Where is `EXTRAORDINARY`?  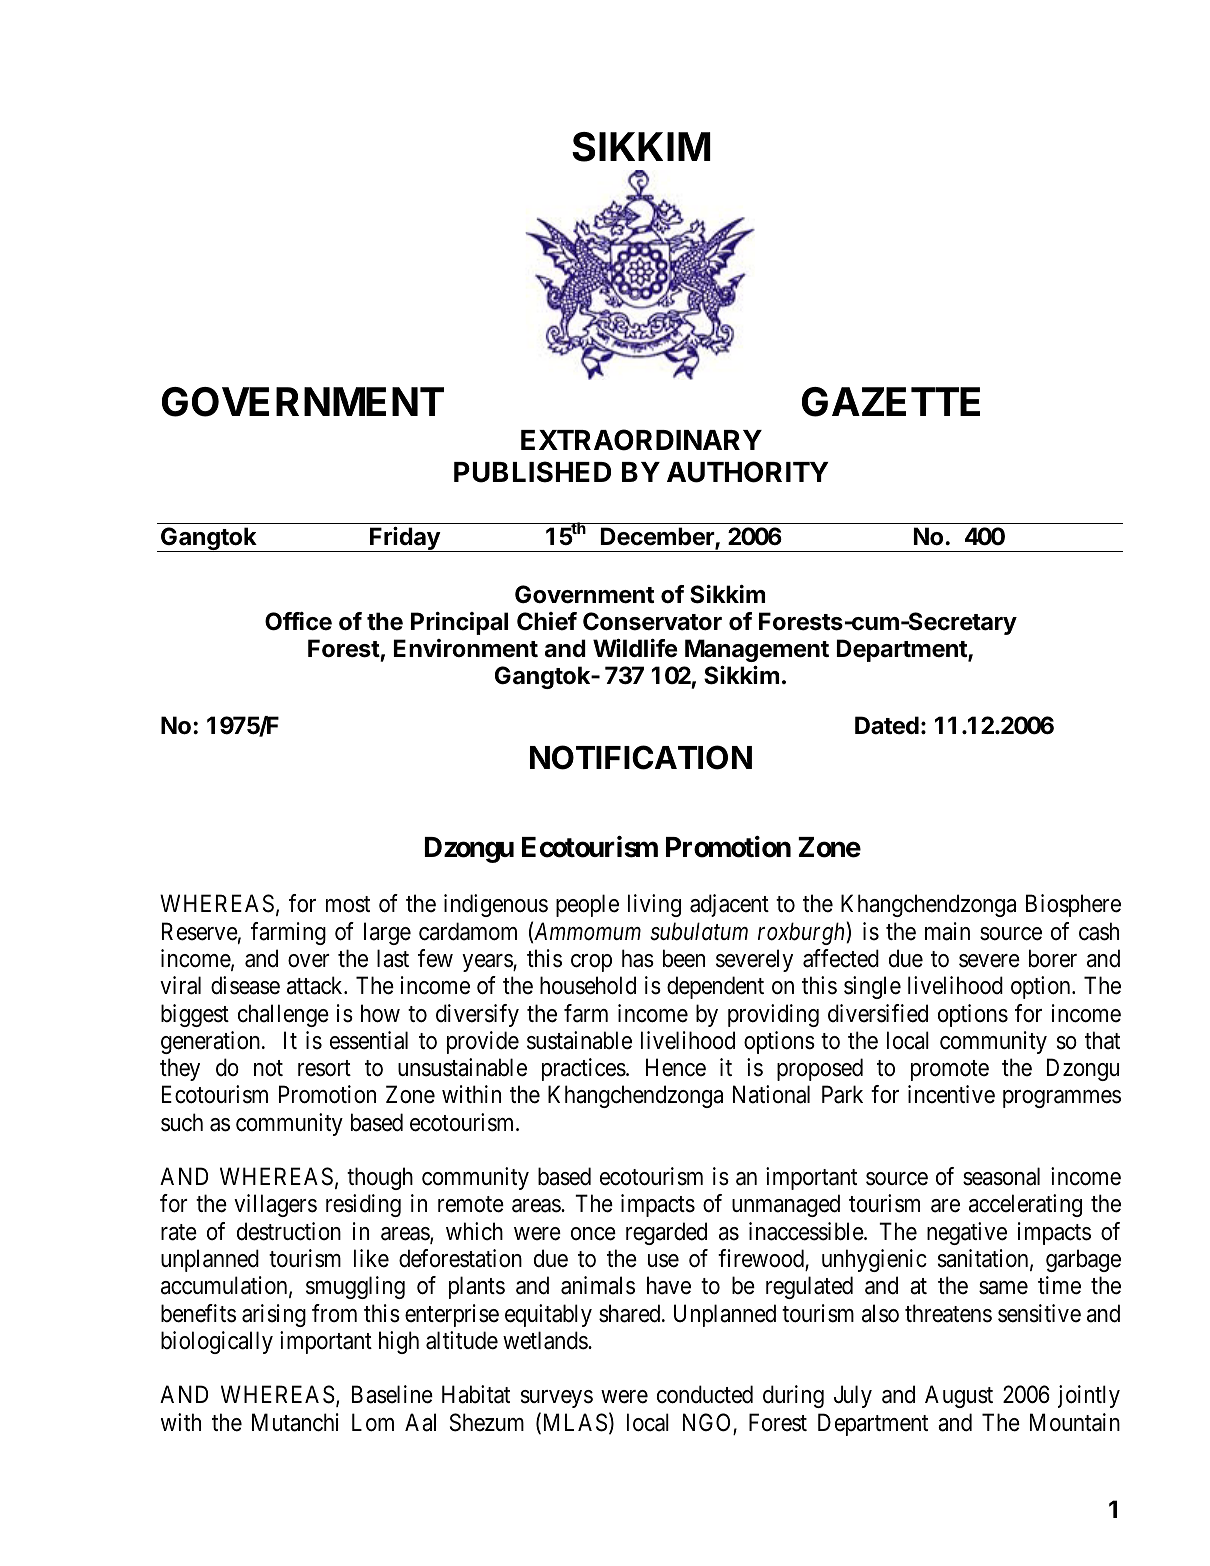 EXTRAORDINARY is located at coordinates (641, 440).
